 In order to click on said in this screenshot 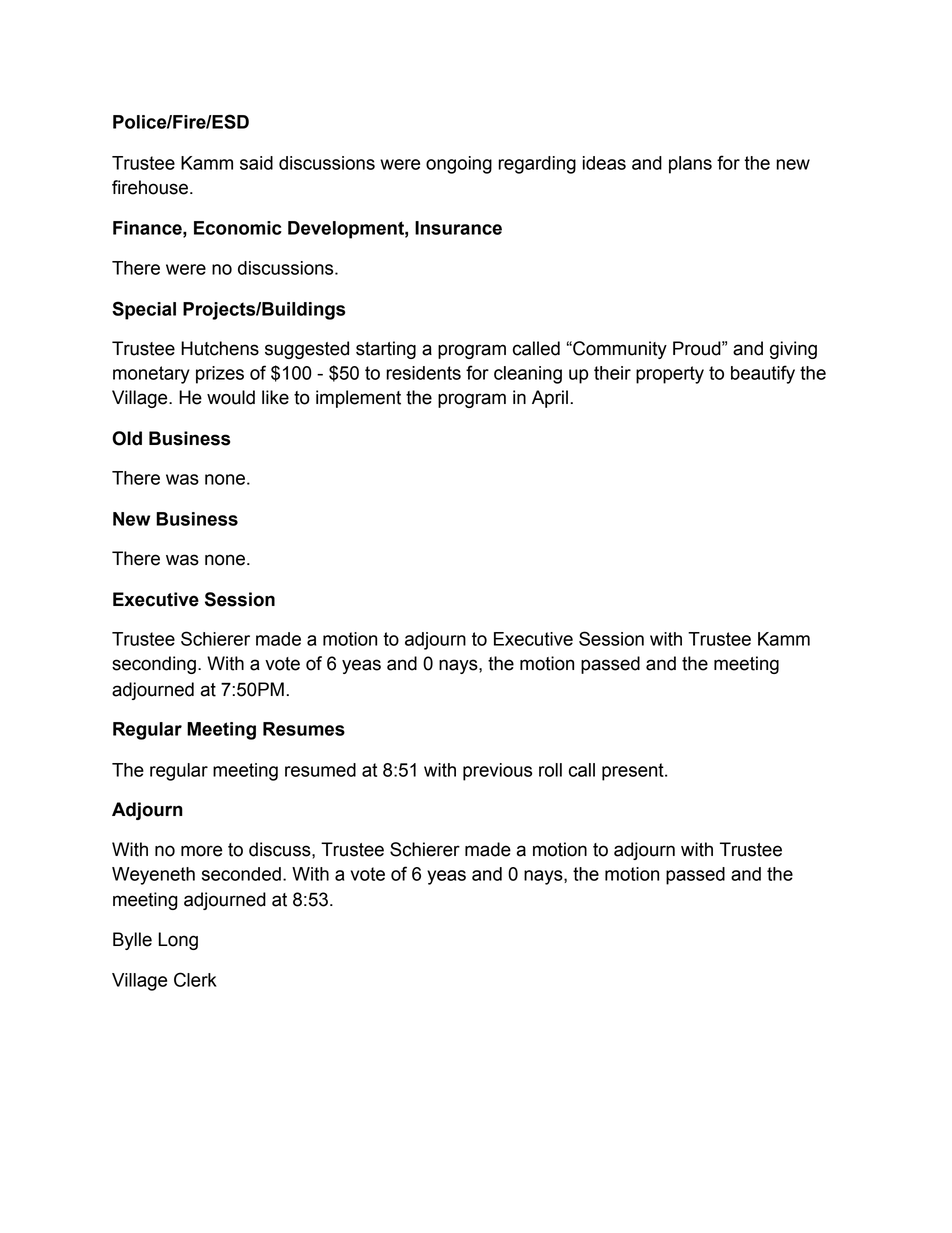, I will do `click(256, 163)`.
